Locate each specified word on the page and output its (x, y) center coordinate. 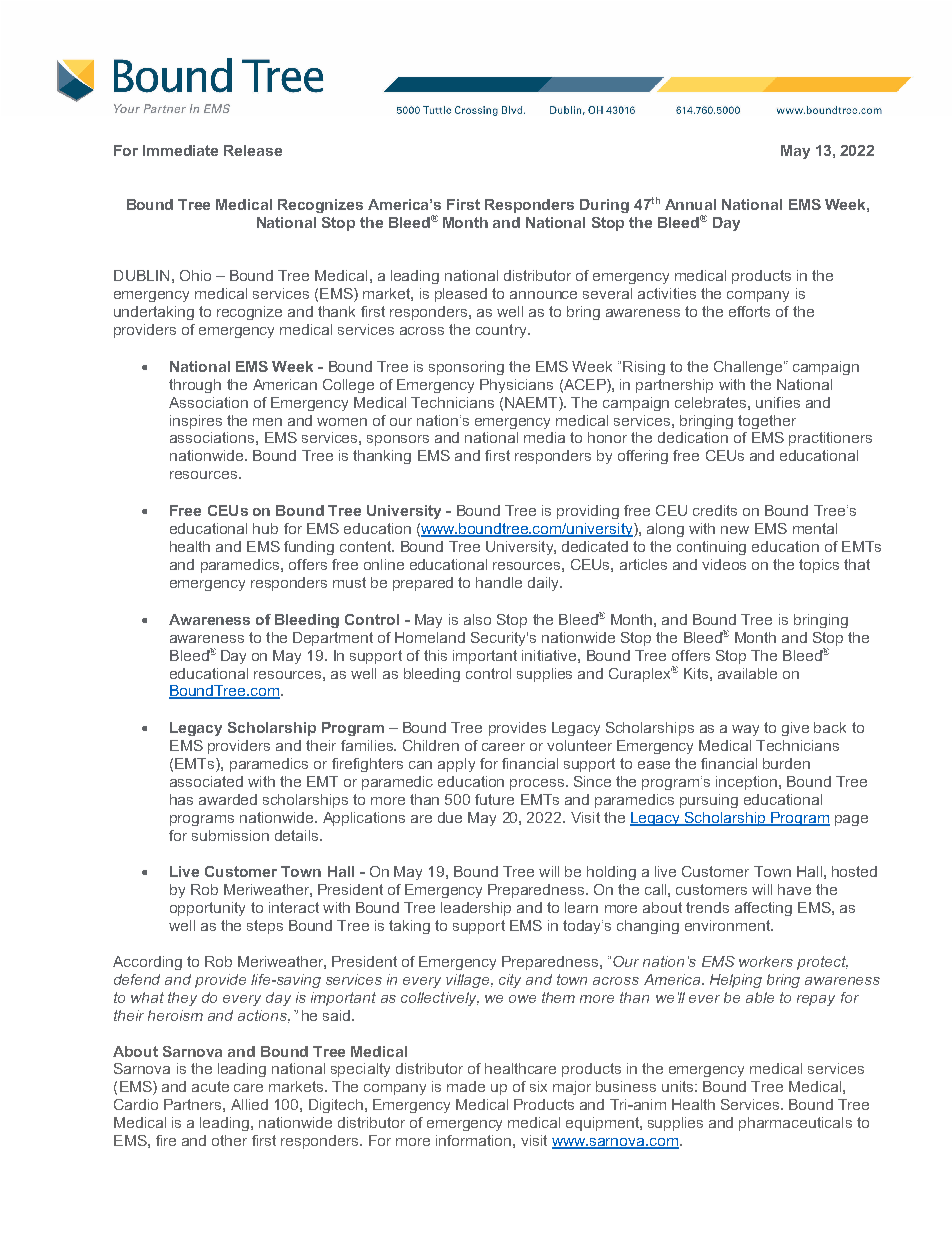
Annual (690, 204)
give (795, 729)
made (466, 1086)
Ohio (195, 275)
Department (333, 639)
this (435, 655)
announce (543, 295)
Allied (249, 1104)
